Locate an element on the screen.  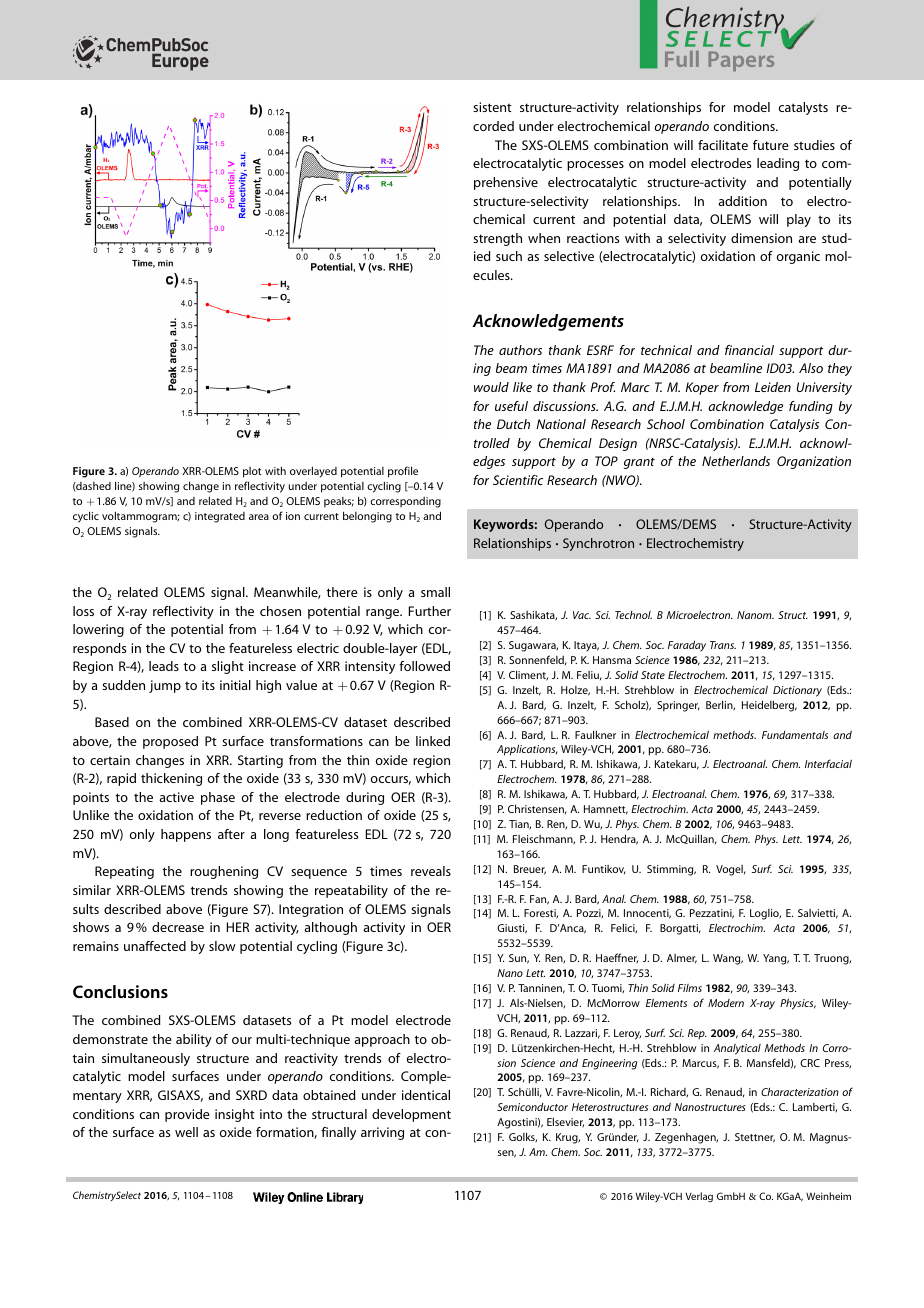
Faraday is located at coordinates (687, 646).
